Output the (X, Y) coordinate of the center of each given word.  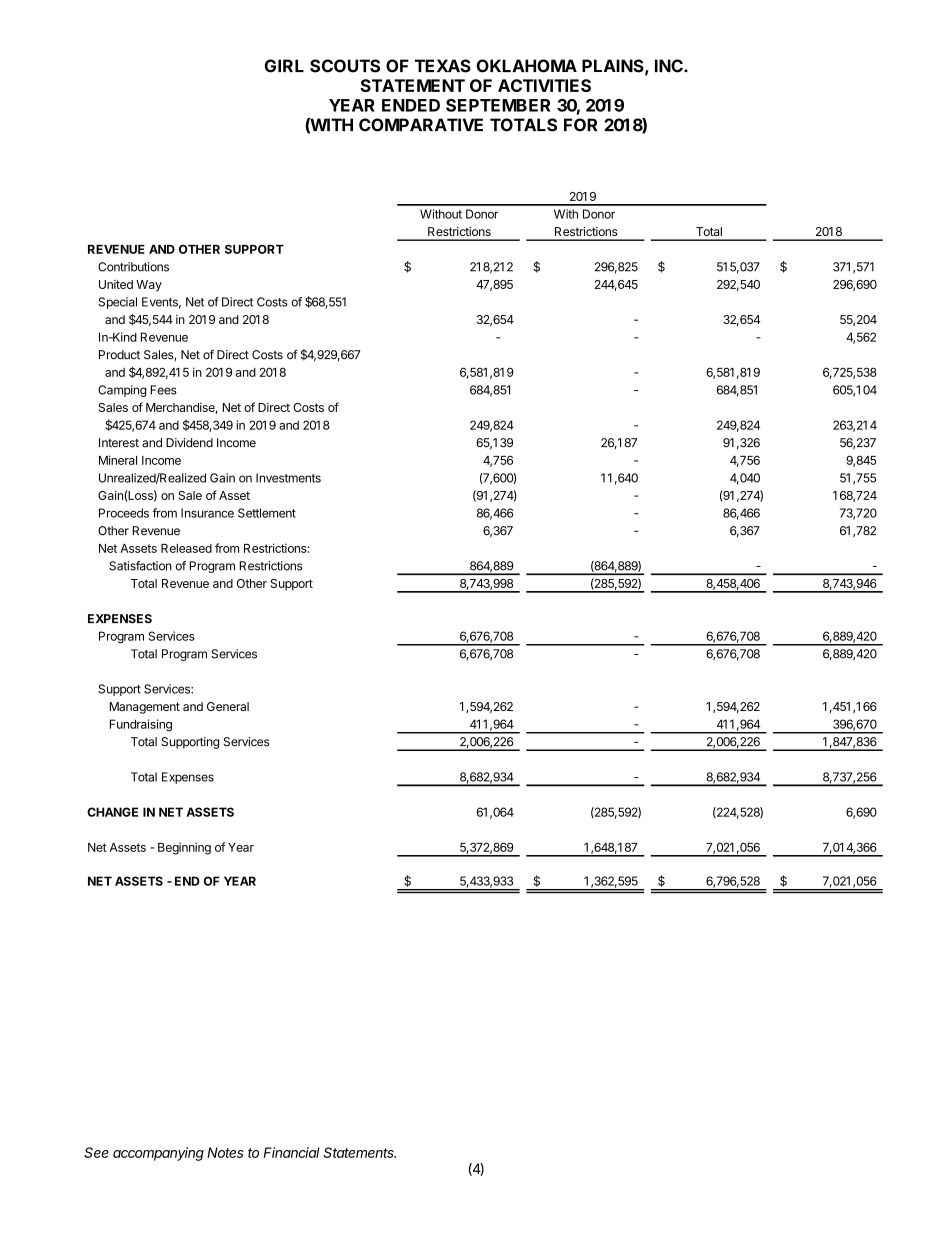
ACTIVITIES (544, 85)
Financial (292, 1152)
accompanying (158, 1154)
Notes (225, 1152)
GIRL (284, 66)
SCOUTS (345, 66)
